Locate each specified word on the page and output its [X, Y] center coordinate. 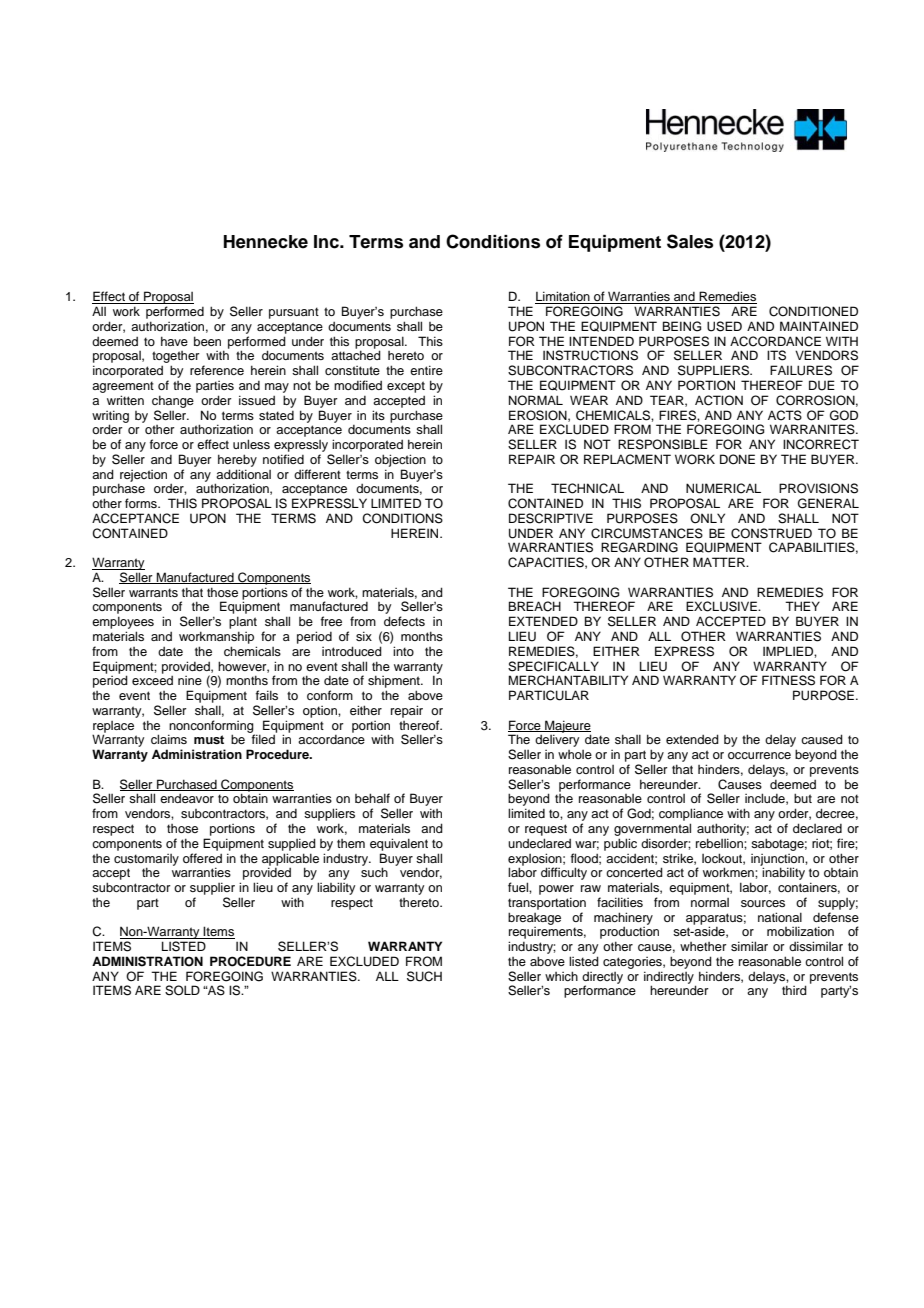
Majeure [567, 727]
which [561, 976]
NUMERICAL [723, 488]
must [209, 739]
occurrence [759, 755]
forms [142, 503]
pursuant [294, 313]
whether [703, 946]
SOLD [182, 990]
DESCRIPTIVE [551, 518]
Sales [690, 241]
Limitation [563, 297]
